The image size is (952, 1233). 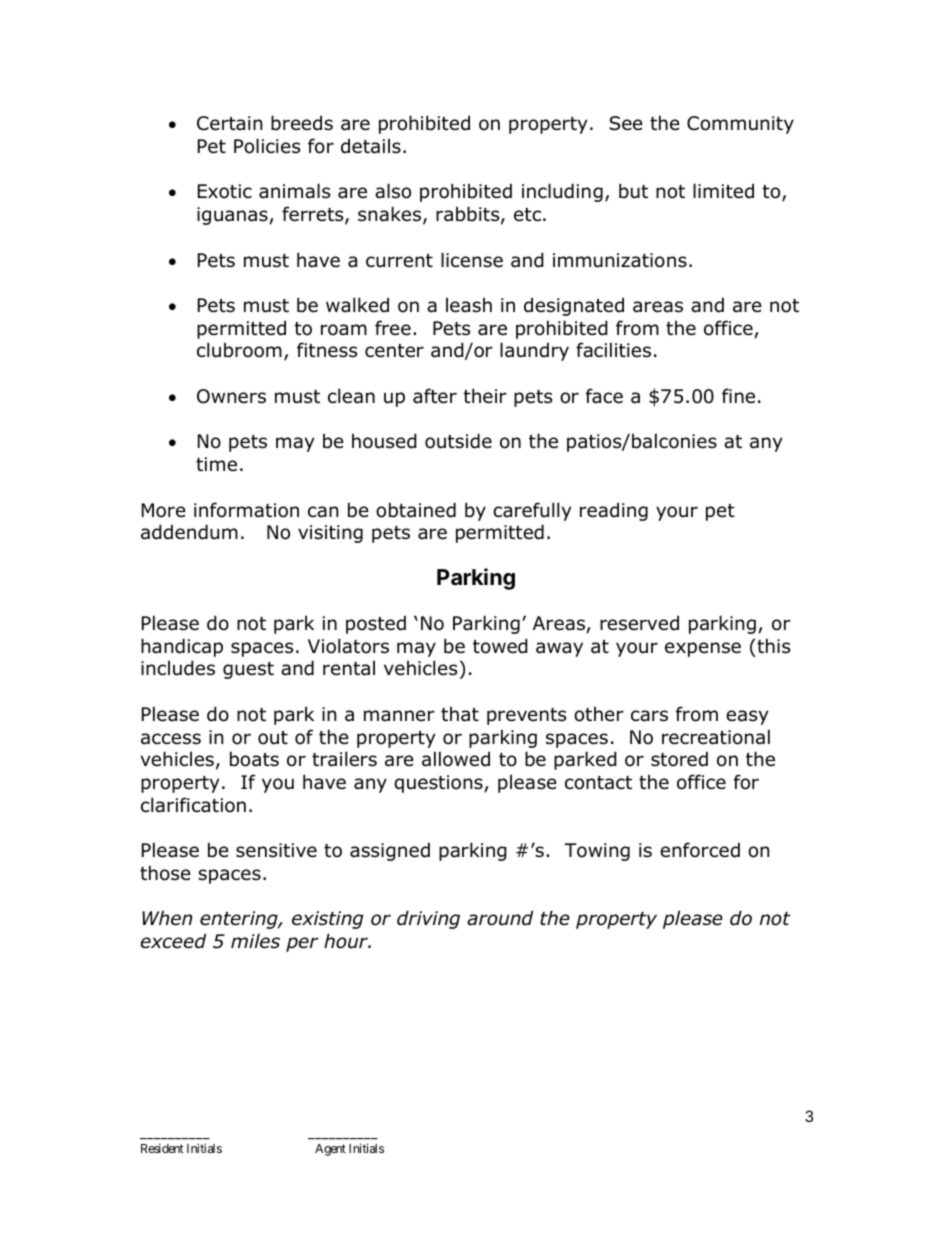 I want to click on recreational, so click(x=716, y=737).
